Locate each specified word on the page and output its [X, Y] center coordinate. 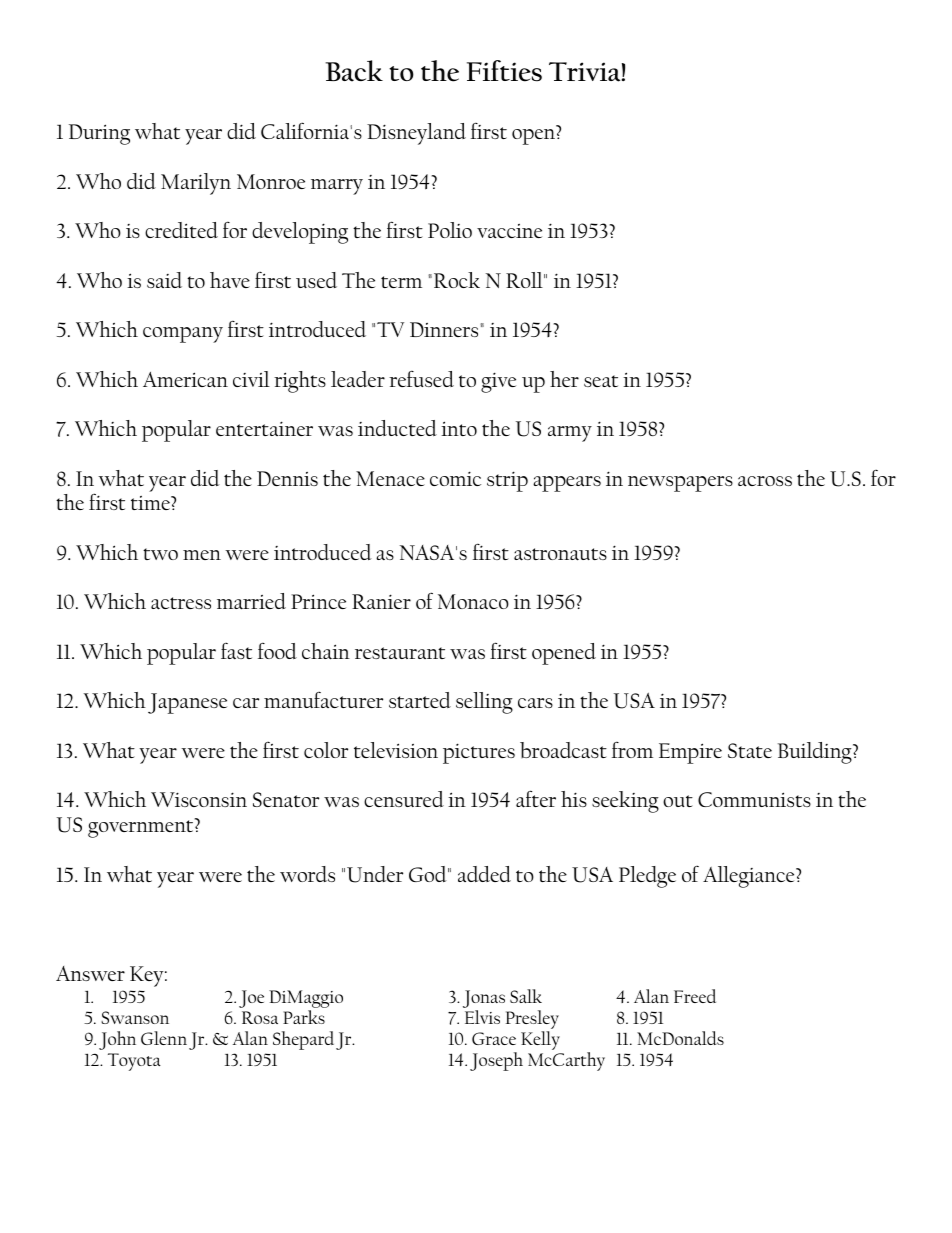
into [459, 428]
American [185, 380]
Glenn [164, 1038]
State [750, 750]
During [99, 134]
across [765, 481]
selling [484, 703]
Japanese [187, 703]
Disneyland [416, 134]
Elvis [482, 1017]
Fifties [504, 71]
